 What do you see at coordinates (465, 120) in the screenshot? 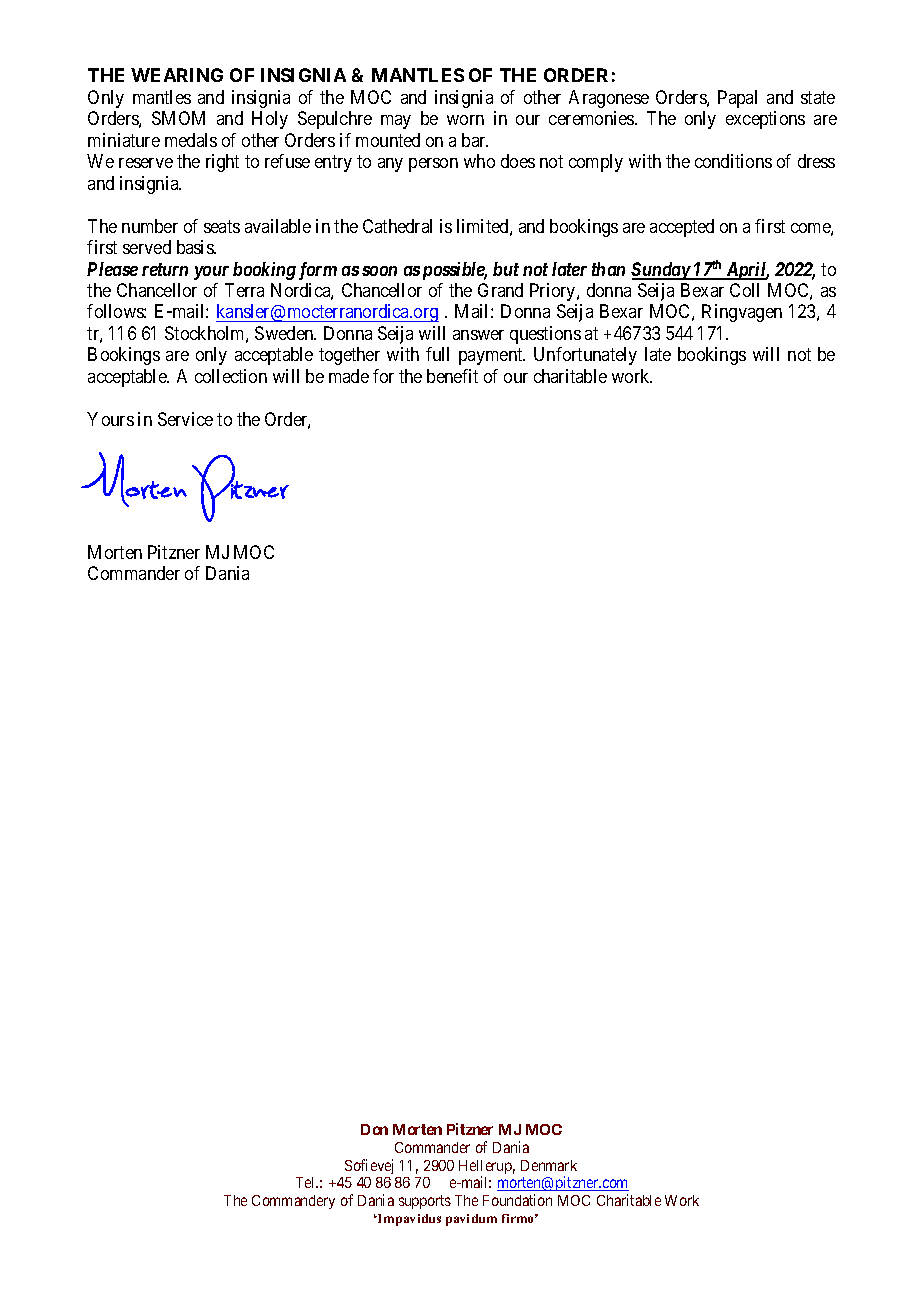
I see `worn` at bounding box center [465, 120].
